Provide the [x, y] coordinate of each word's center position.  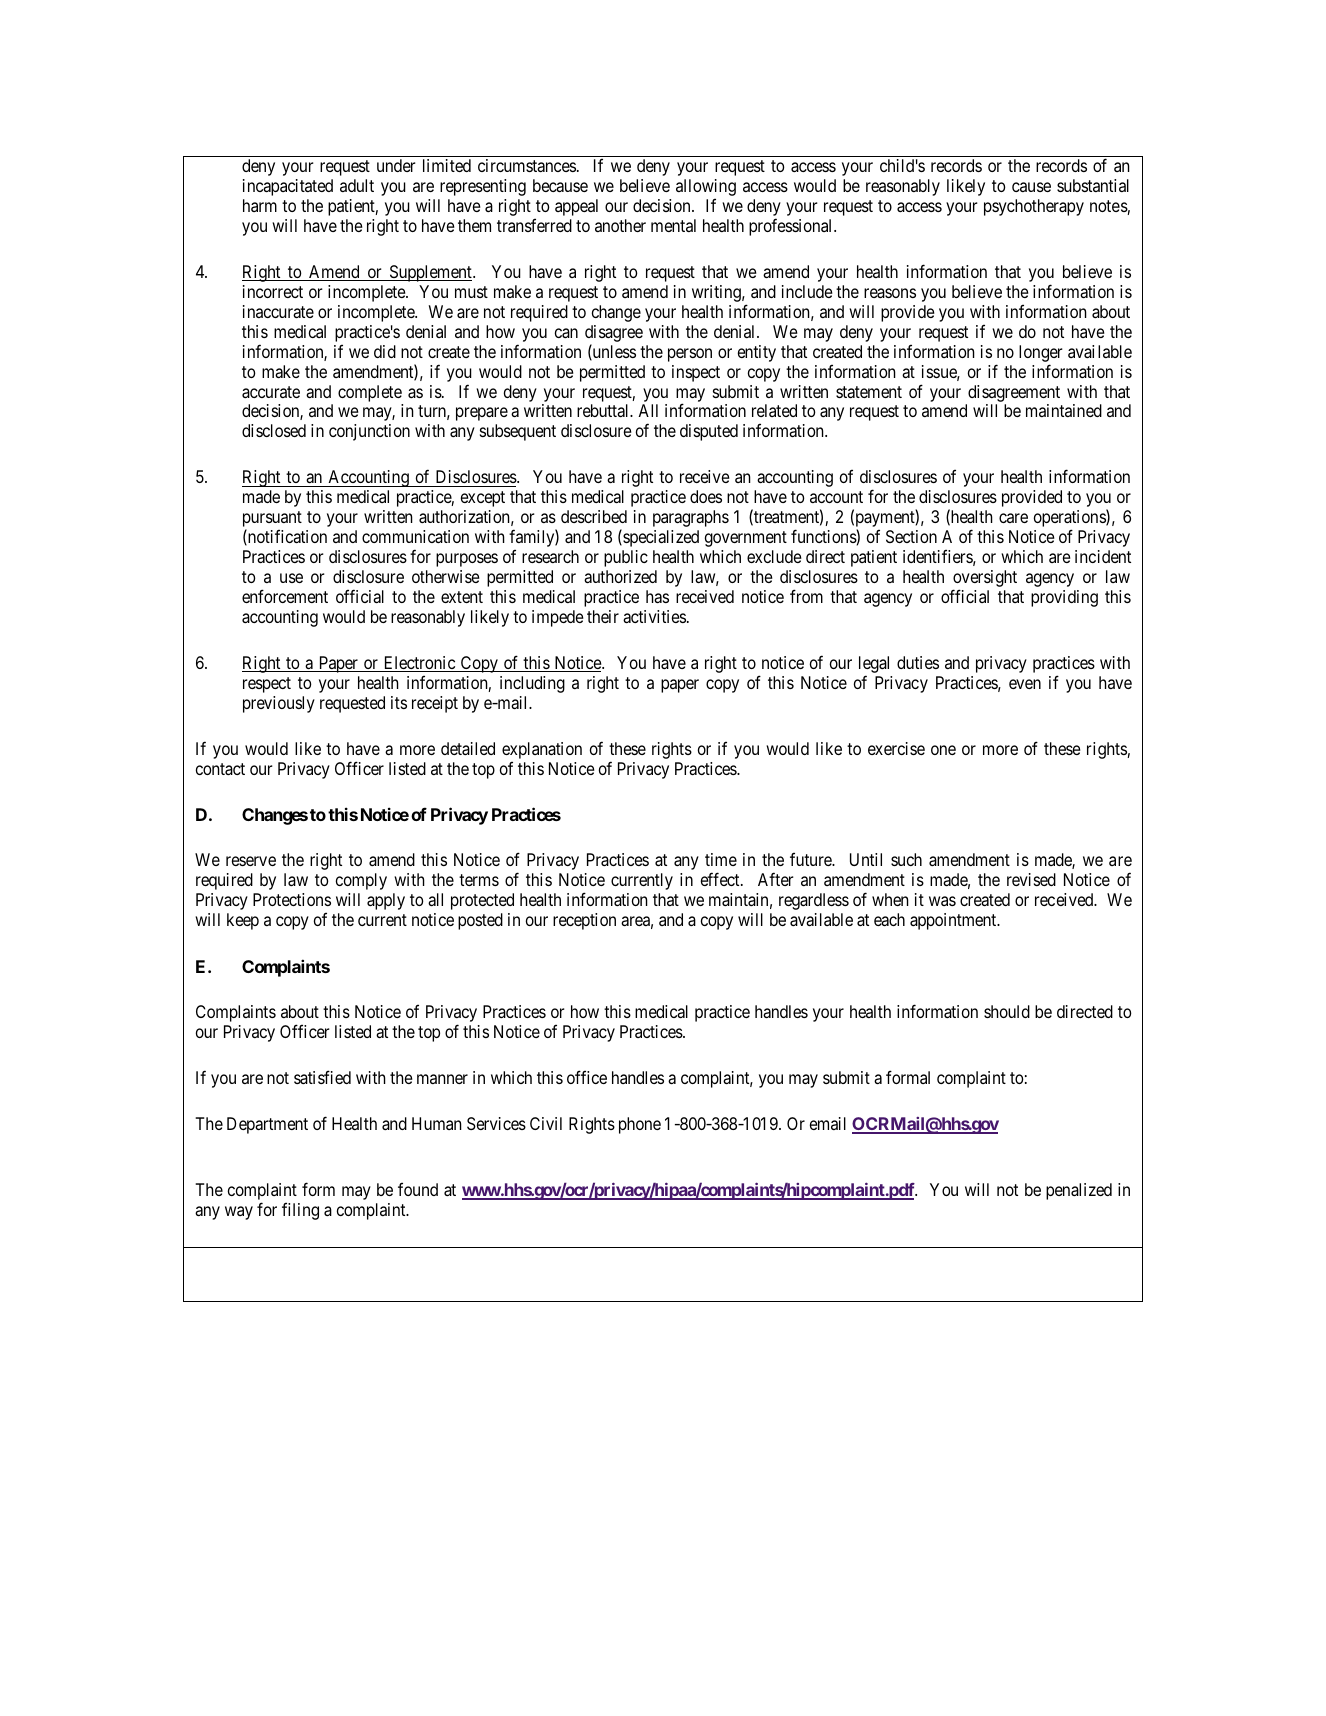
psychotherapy [1034, 207]
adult [357, 185]
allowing [706, 189]
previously [279, 704]
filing [300, 1211]
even [1025, 684]
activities [654, 616]
